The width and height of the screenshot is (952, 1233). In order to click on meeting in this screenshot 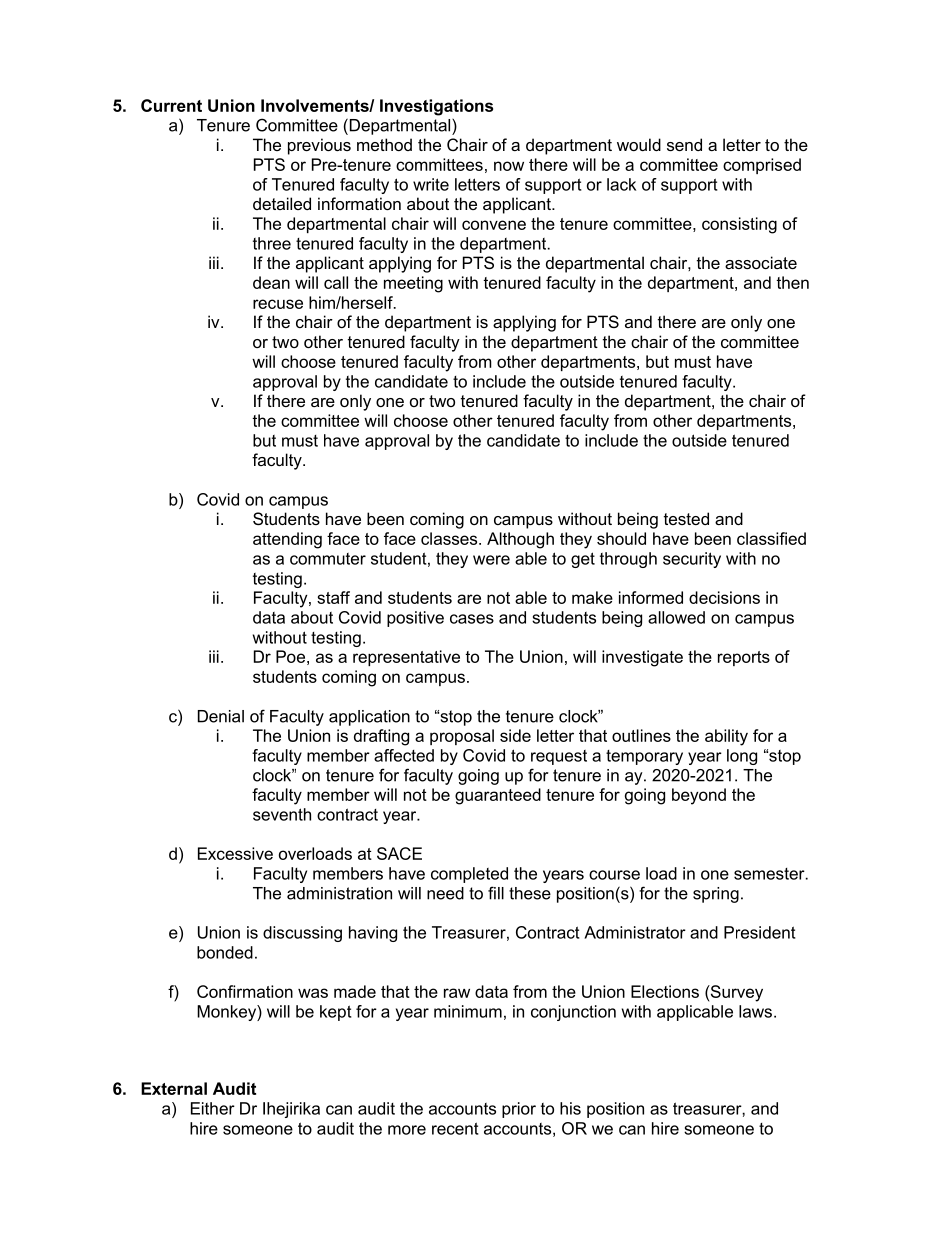, I will do `click(413, 284)`.
